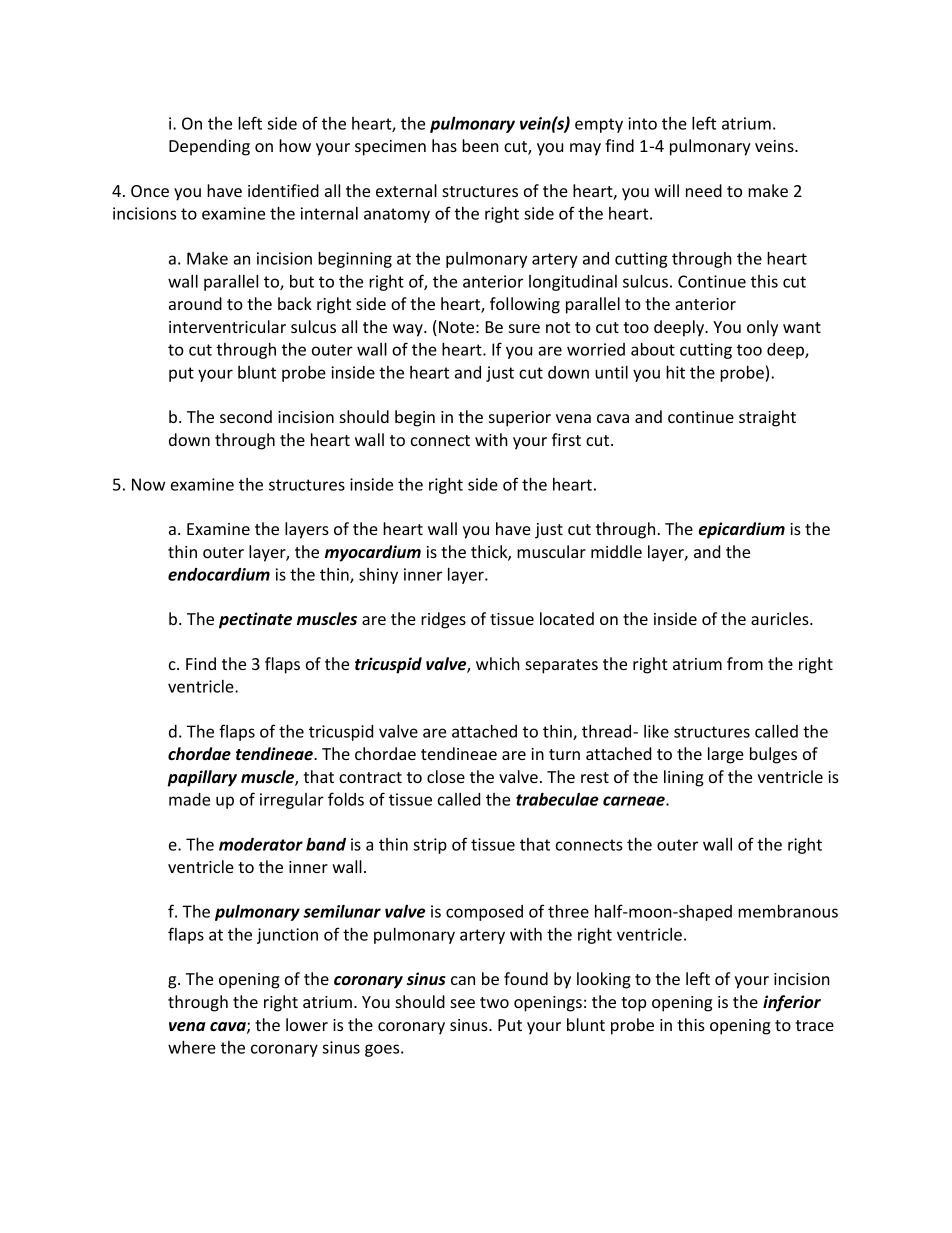  I want to click on auricles, so click(781, 618).
